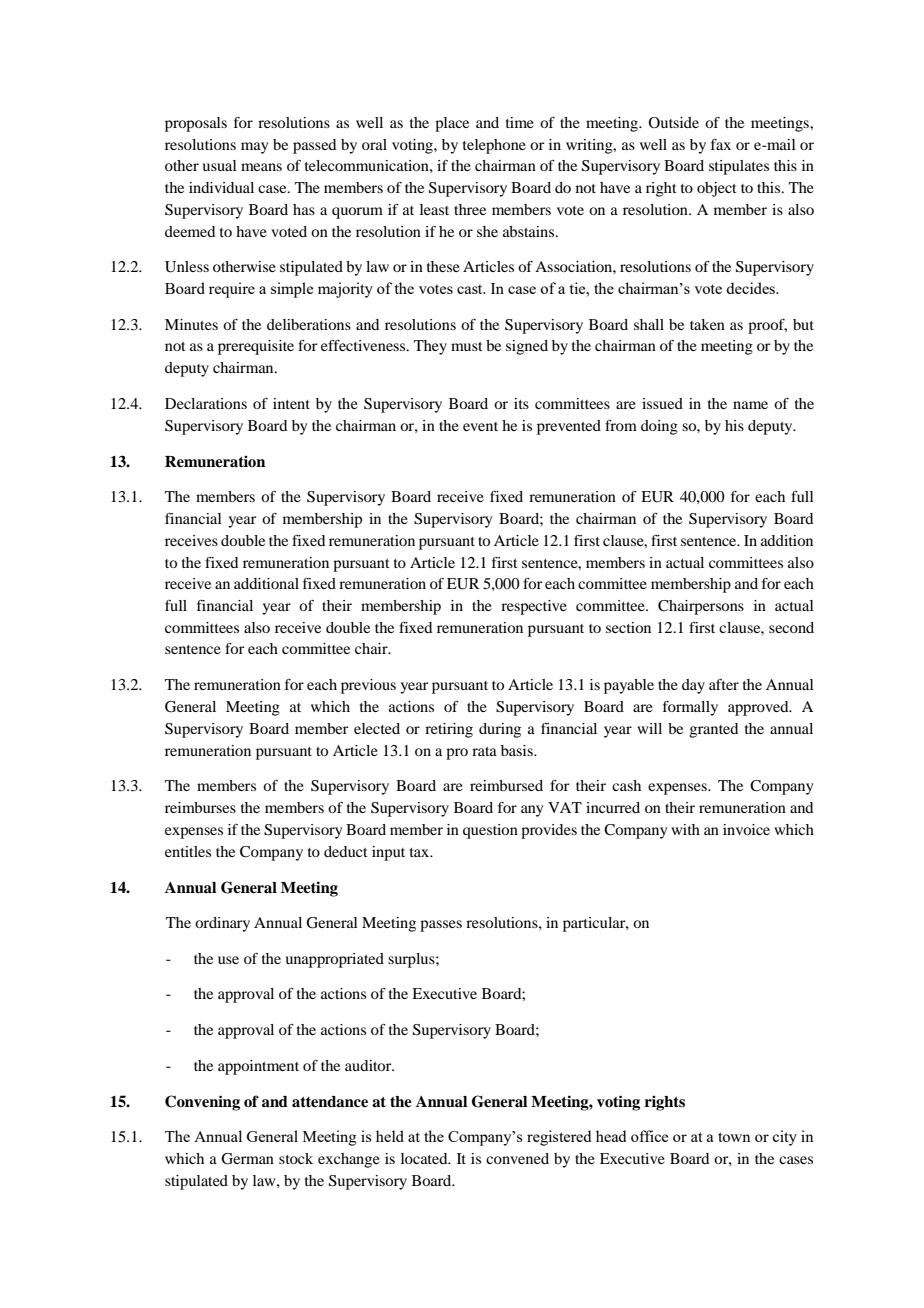  Describe the element at coordinates (791, 627) in the document. I see `second` at that location.
